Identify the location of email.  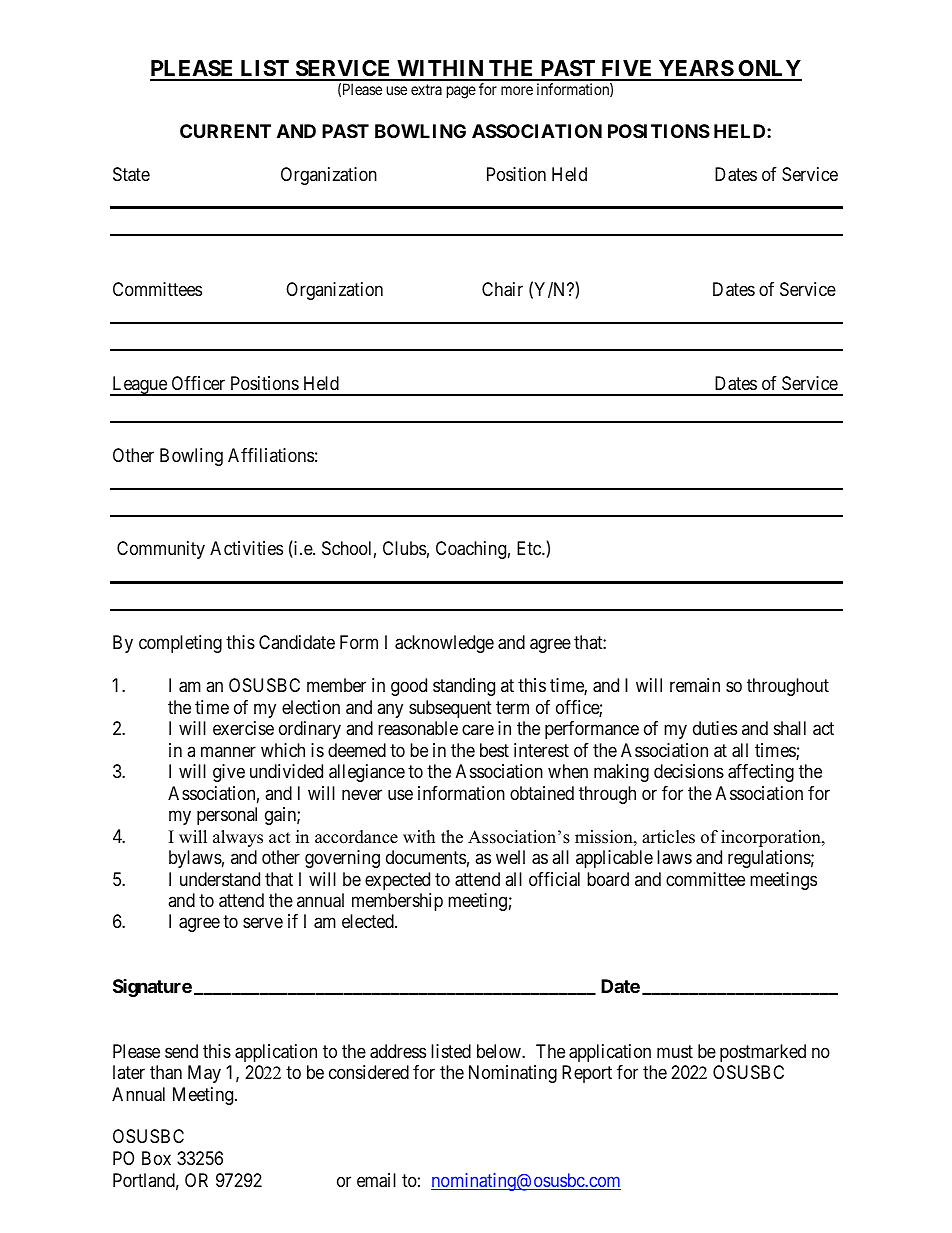
(376, 1180).
